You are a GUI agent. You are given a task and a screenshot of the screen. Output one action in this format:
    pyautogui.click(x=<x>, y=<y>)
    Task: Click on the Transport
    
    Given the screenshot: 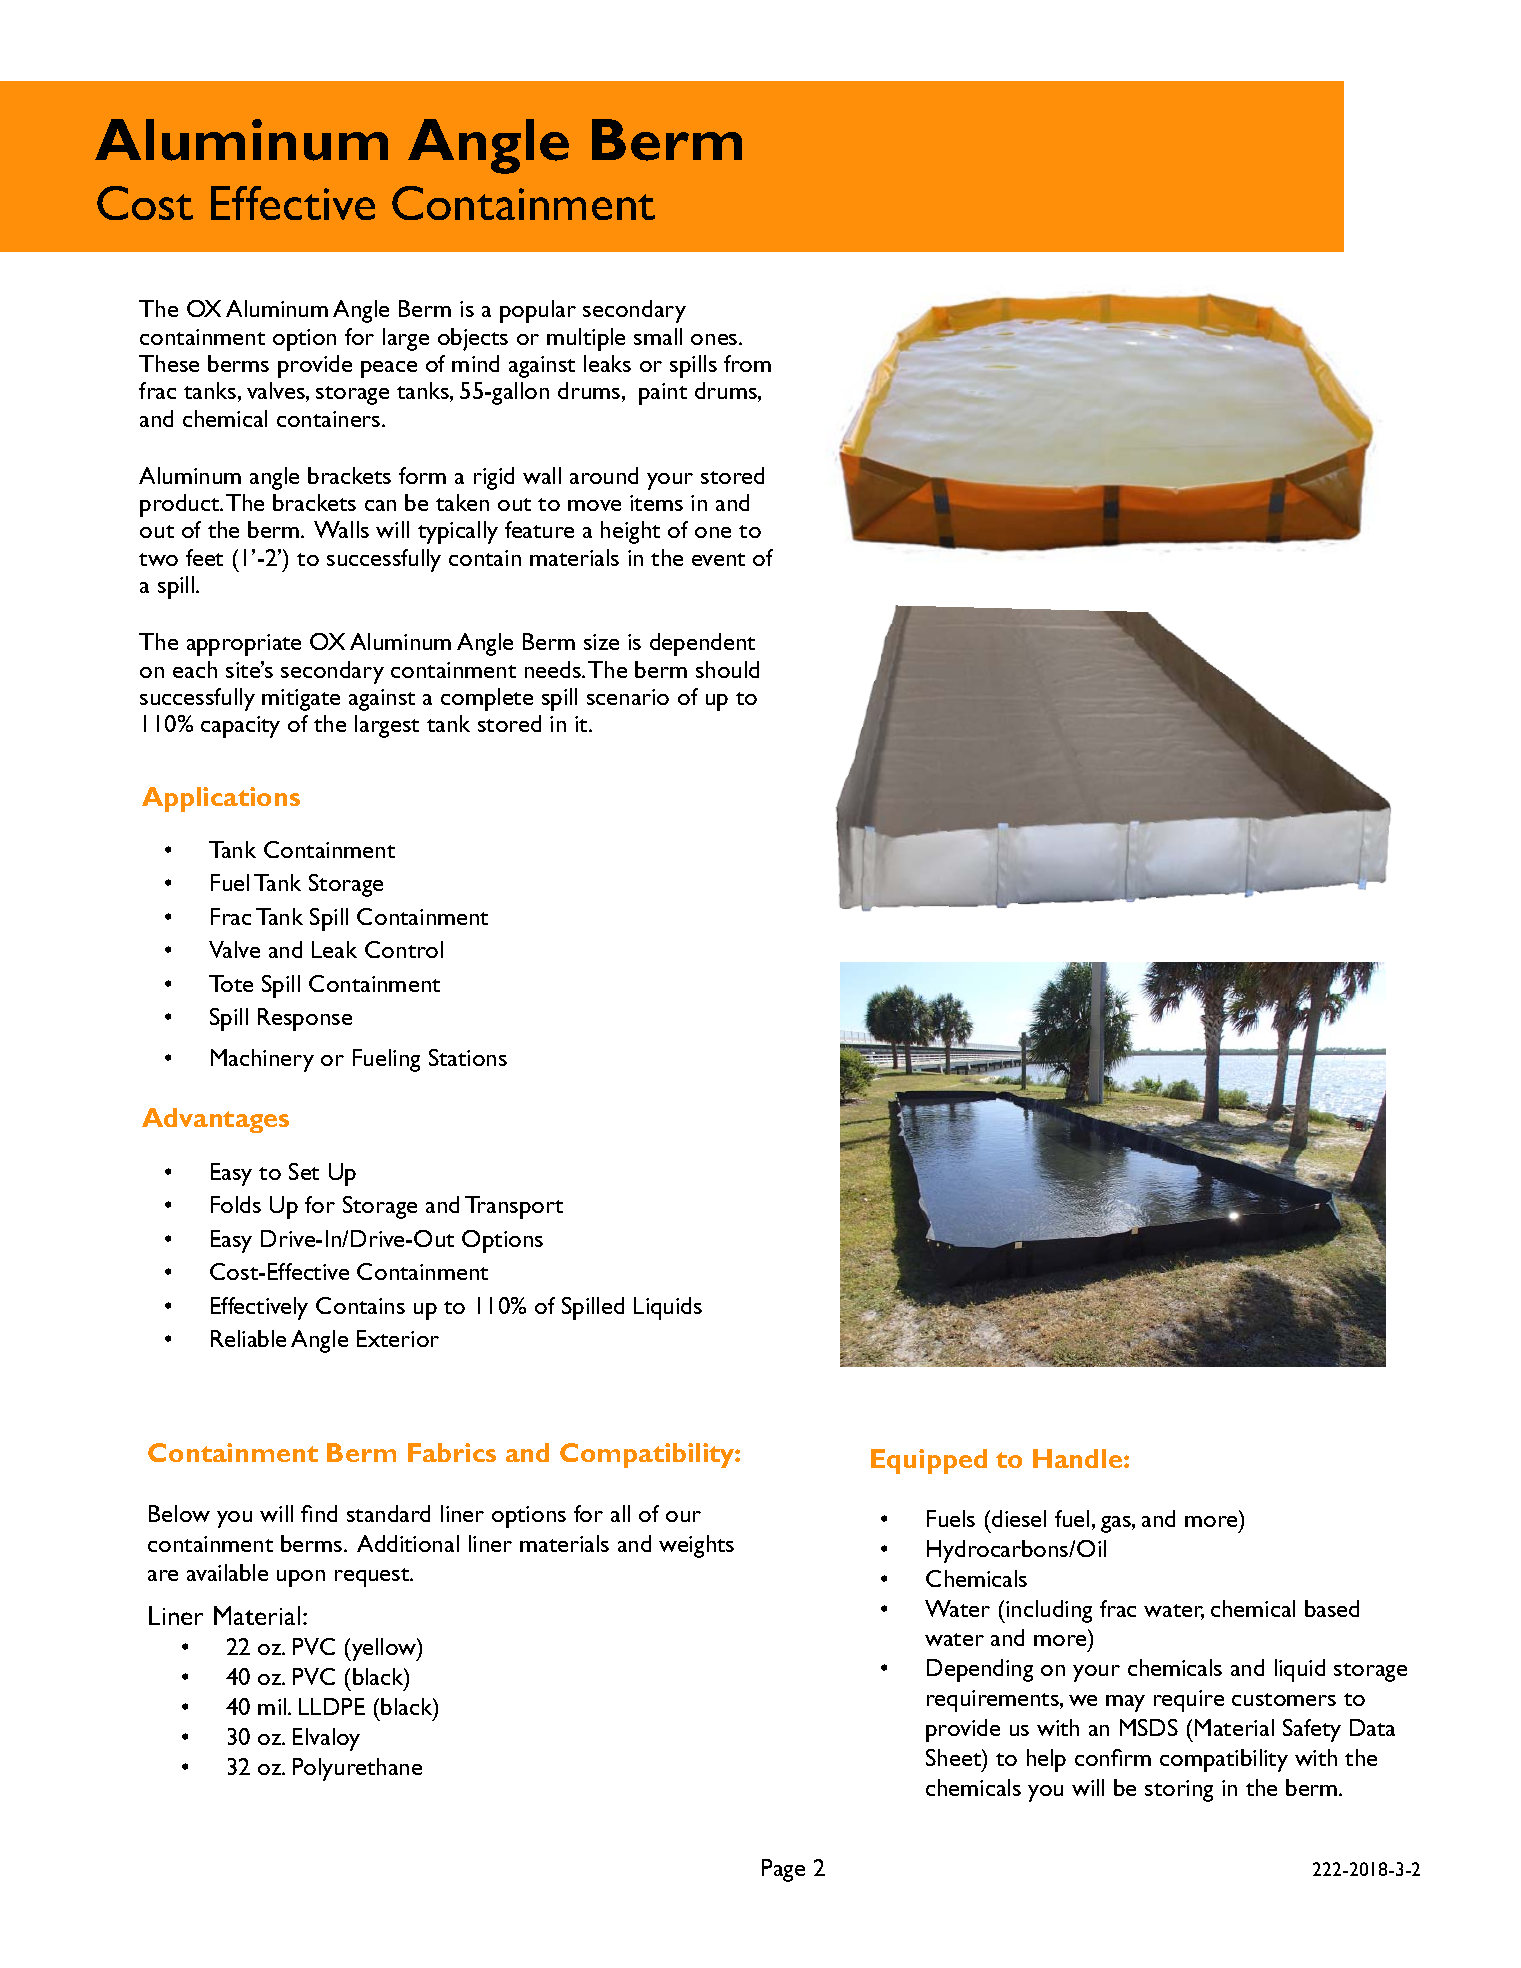 What is the action you would take?
    pyautogui.click(x=514, y=1207)
